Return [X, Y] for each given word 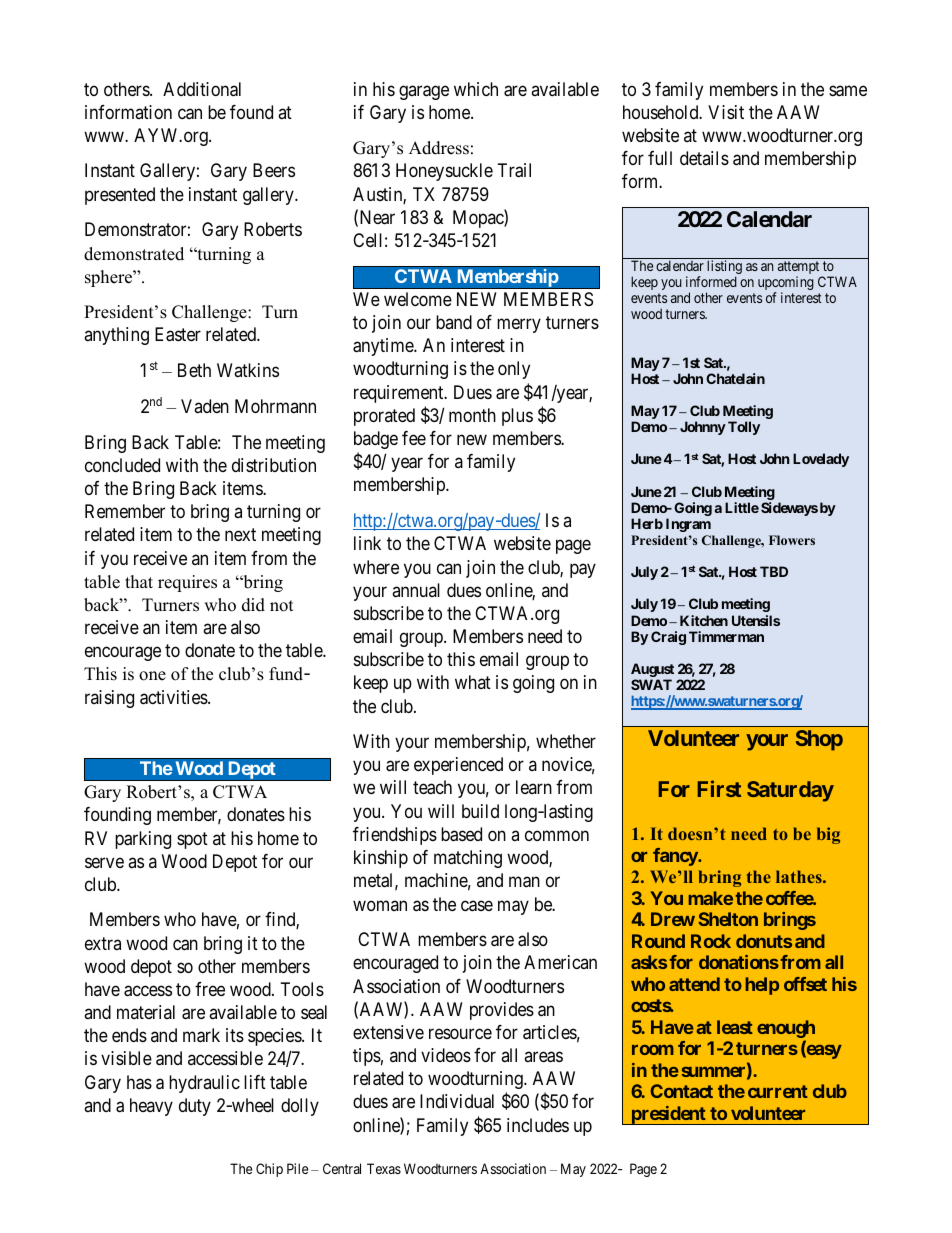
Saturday [790, 791]
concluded [122, 465]
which [476, 89]
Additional [202, 89]
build [480, 811]
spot [192, 840]
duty [195, 1107]
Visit [726, 112]
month [472, 415]
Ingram [688, 525]
